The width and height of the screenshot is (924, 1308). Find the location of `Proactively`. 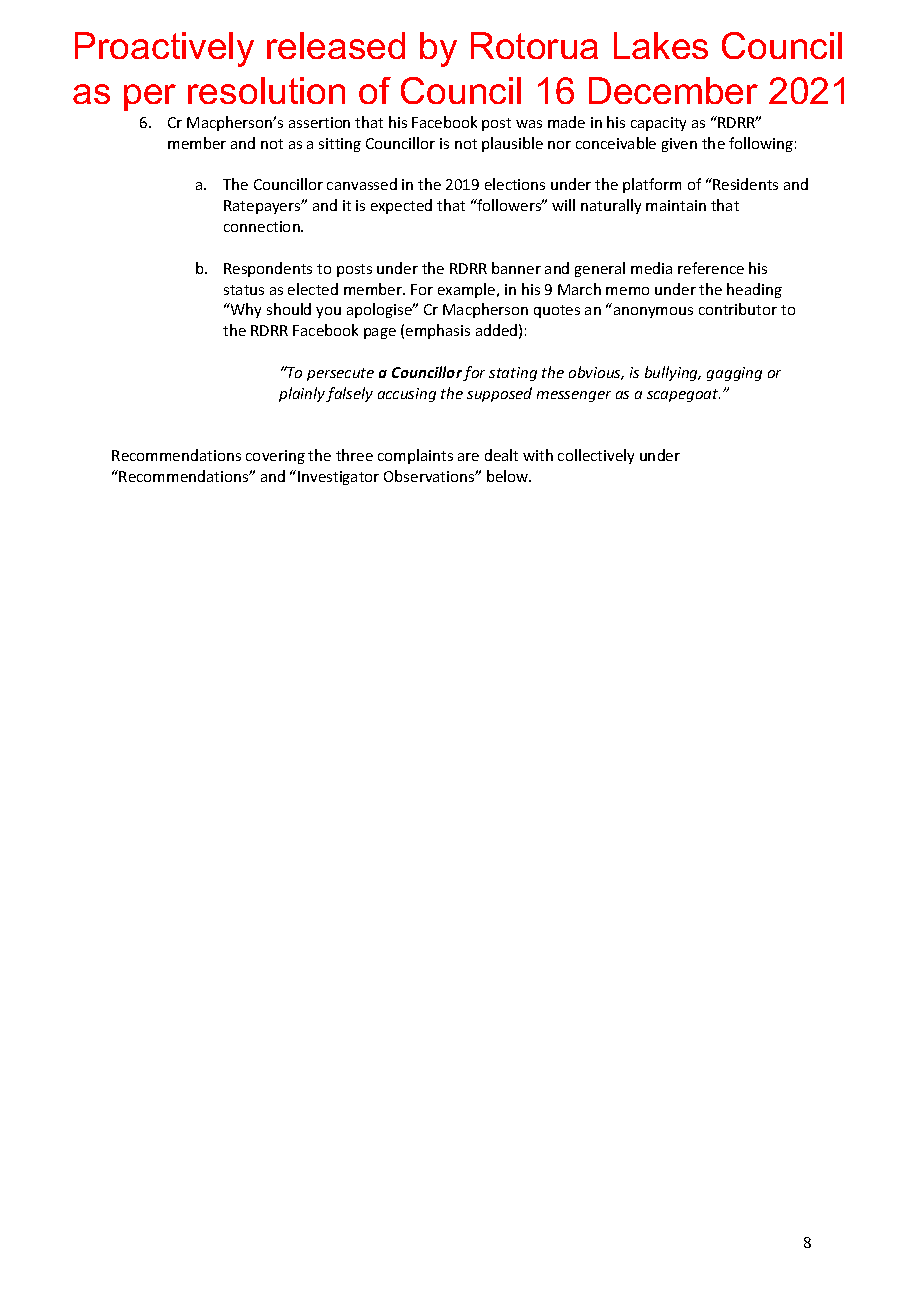

Proactively is located at coordinates (164, 49).
